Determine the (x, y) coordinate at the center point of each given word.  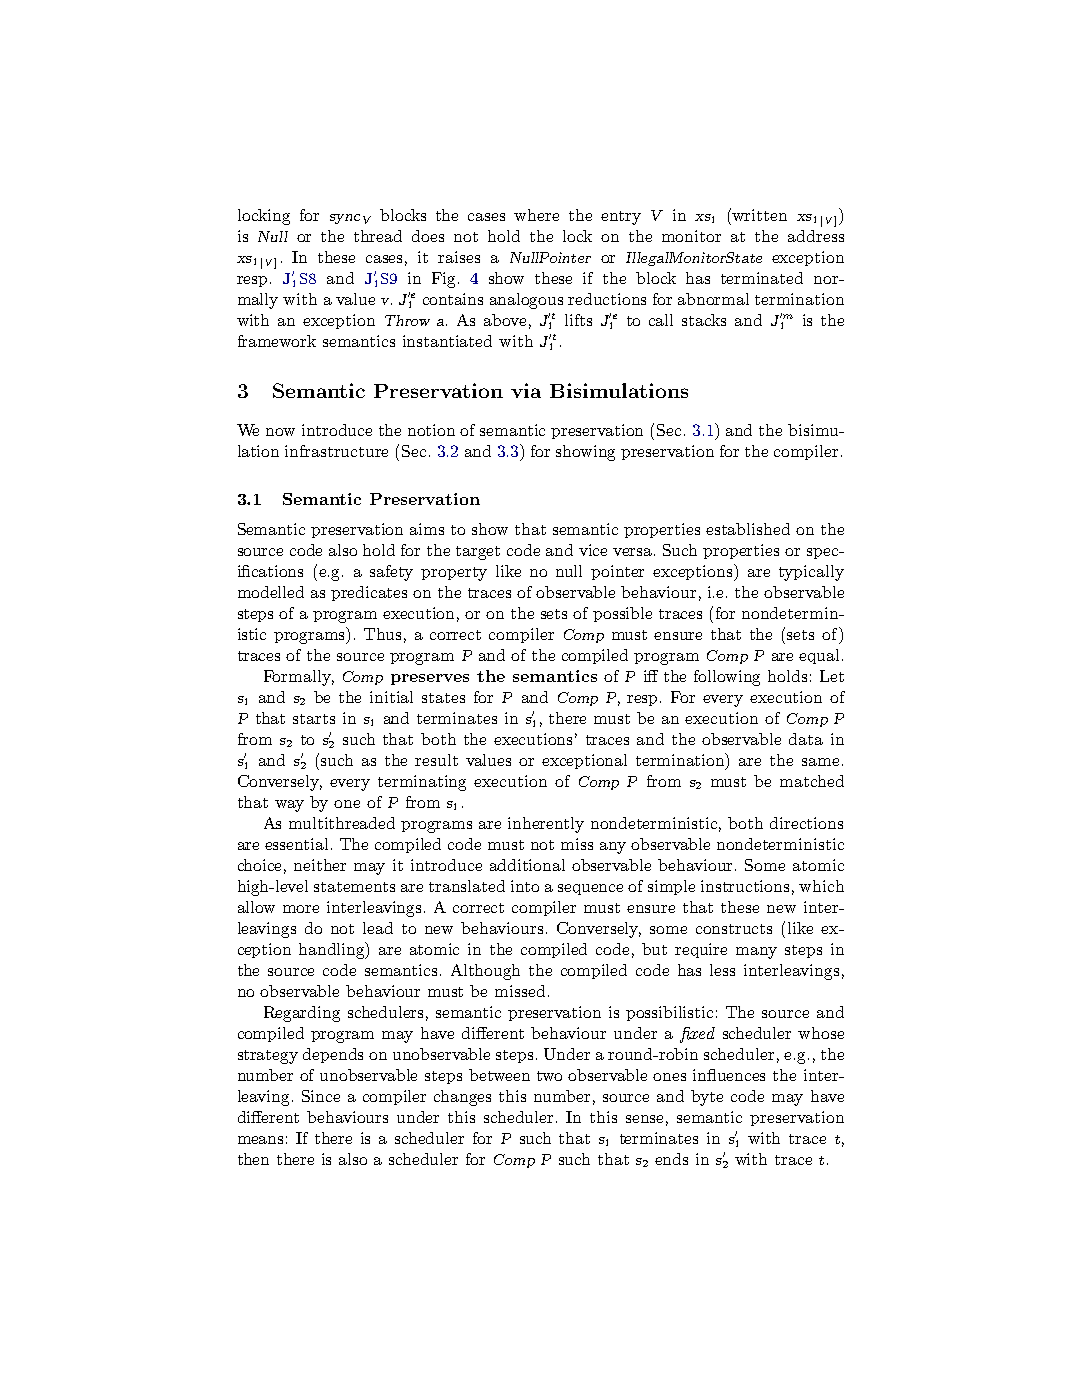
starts (314, 719)
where (536, 215)
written (758, 214)
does (428, 236)
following (727, 678)
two (549, 1076)
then (253, 1159)
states (443, 698)
